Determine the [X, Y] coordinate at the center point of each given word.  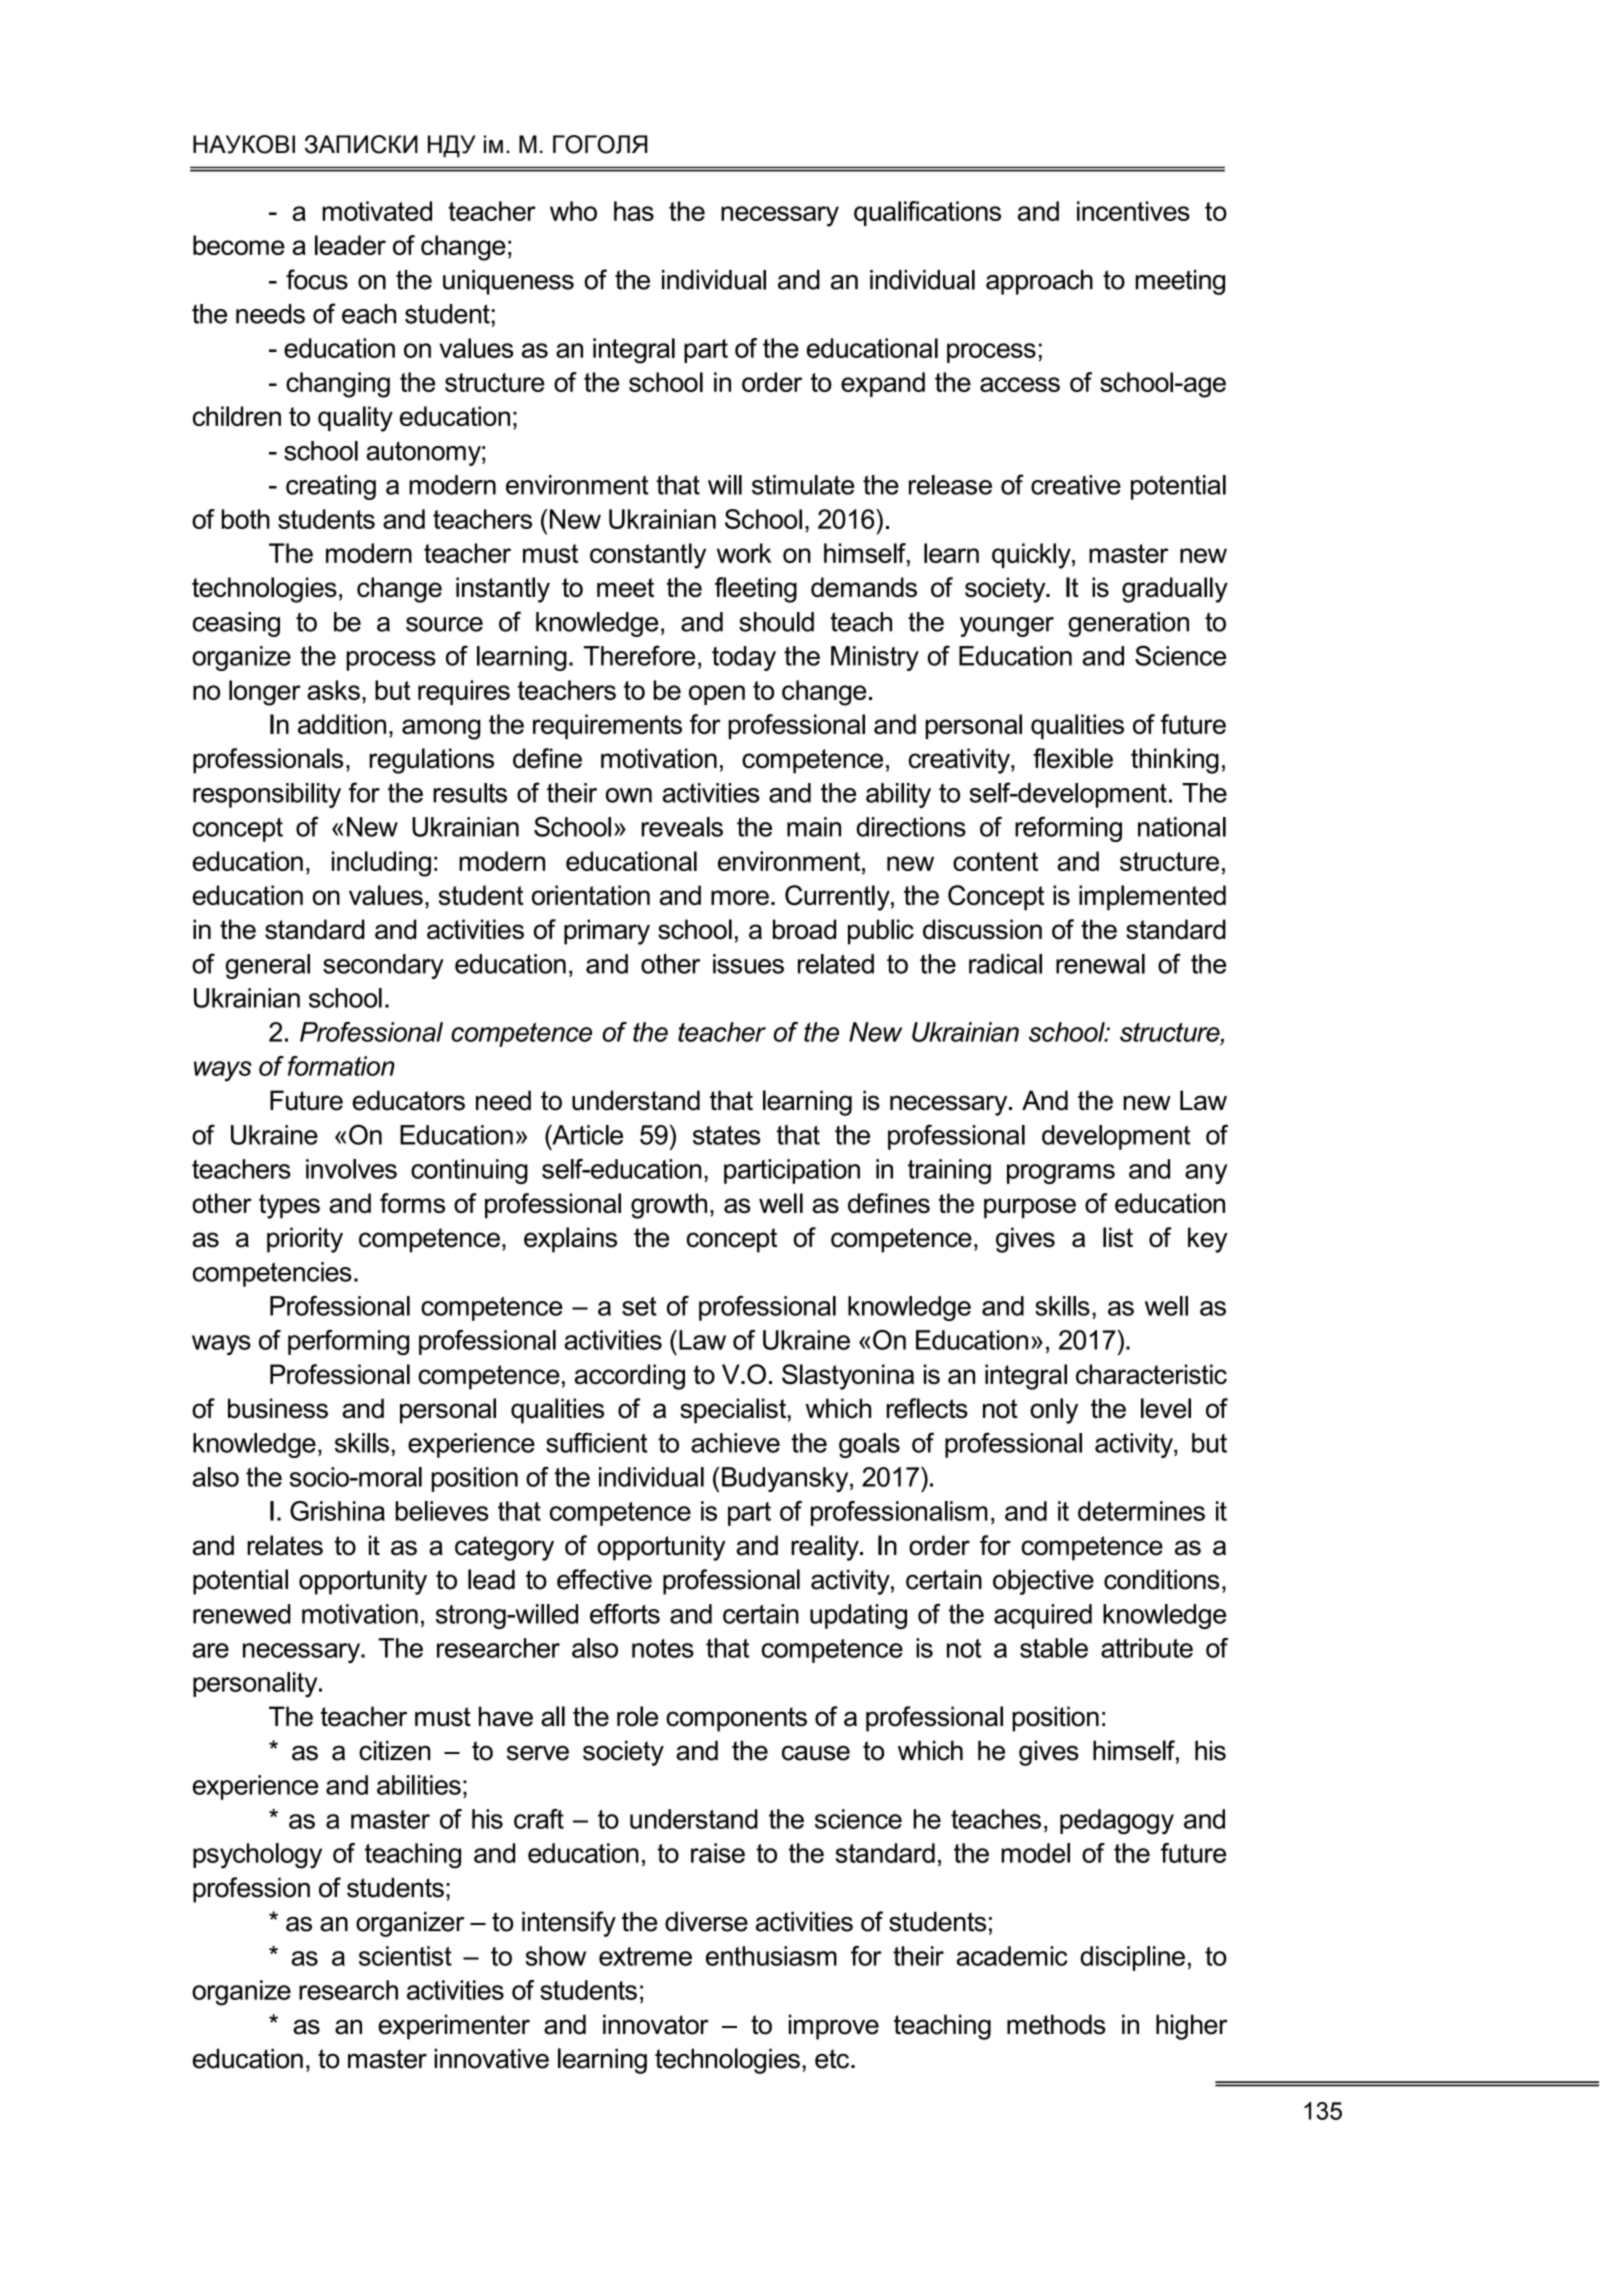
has [634, 211]
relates [285, 1545]
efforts [625, 1614]
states [727, 1135]
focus [317, 279]
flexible [1073, 758]
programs [1061, 1174]
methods [1056, 2024]
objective [1043, 1582]
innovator [656, 2024]
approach [1039, 282]
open [717, 695]
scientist [405, 1956]
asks [333, 690]
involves [351, 1169]
